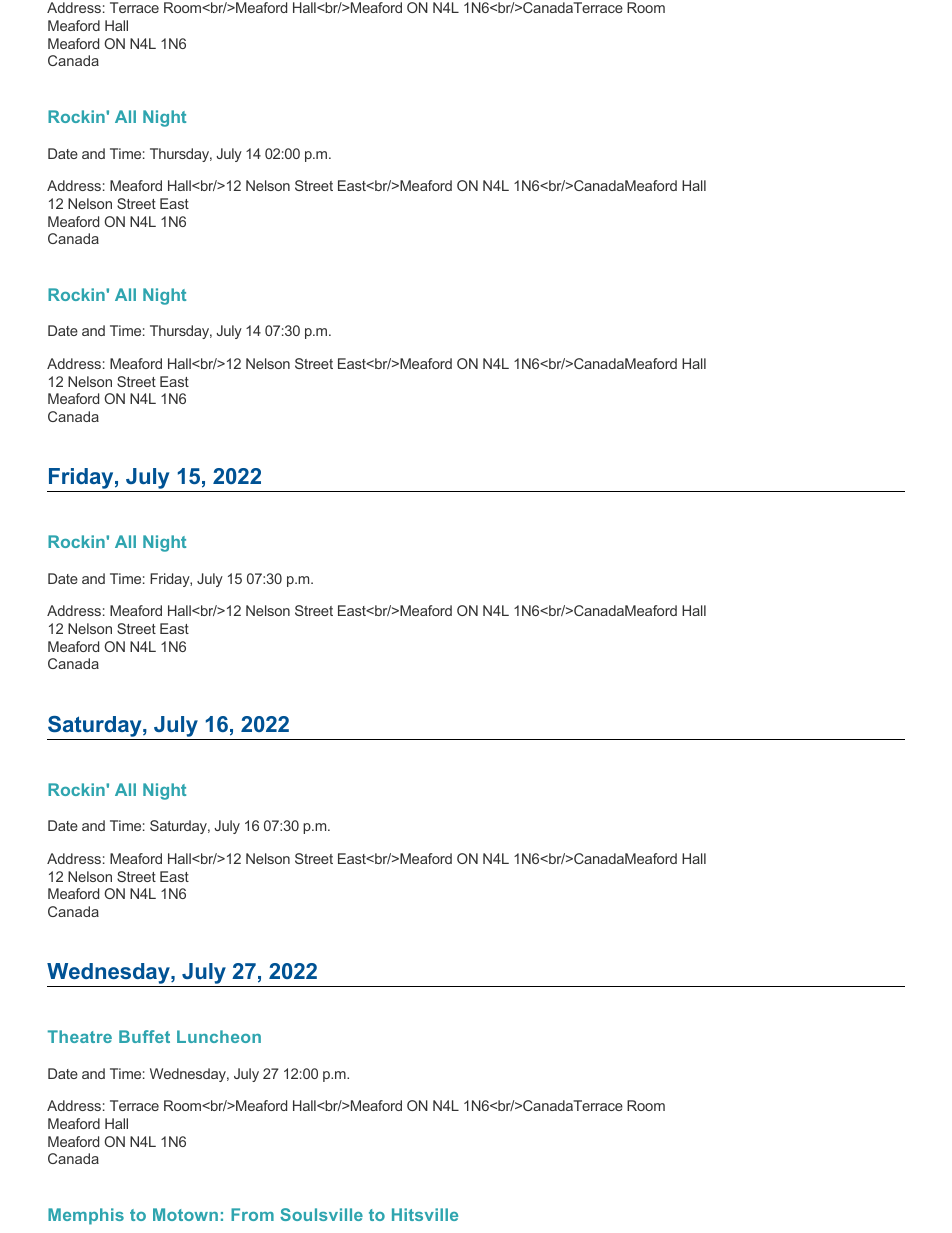 The width and height of the image is (952, 1233). I want to click on Luncheon, so click(219, 1036).
